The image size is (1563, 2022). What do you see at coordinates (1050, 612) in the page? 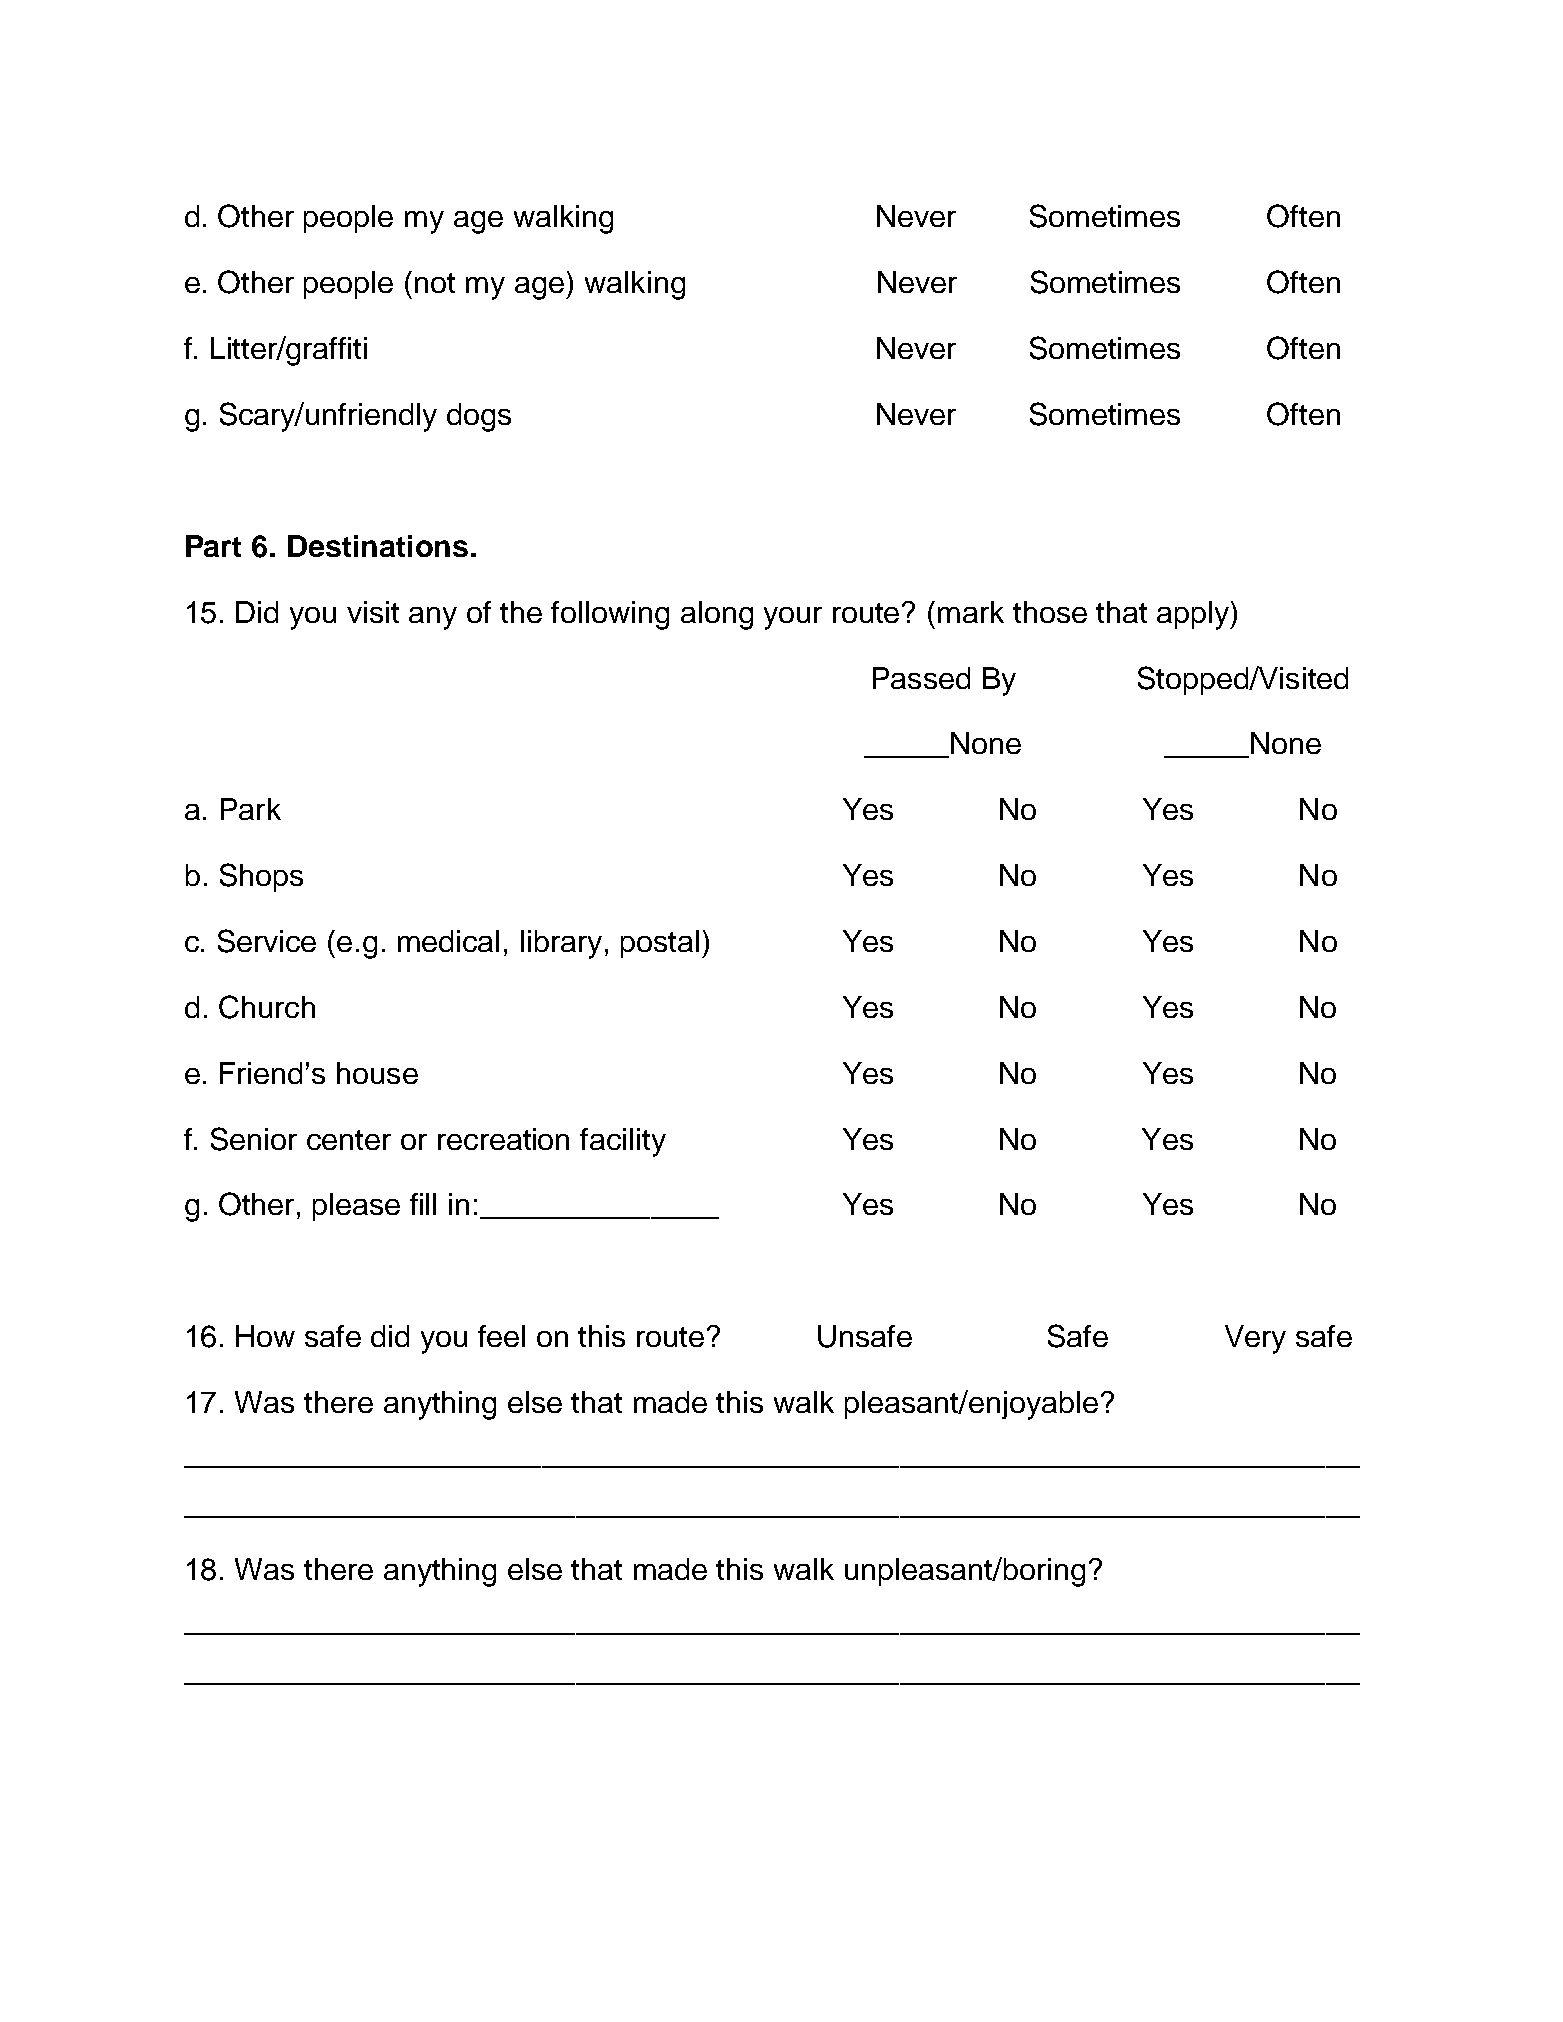
I see `those` at bounding box center [1050, 612].
